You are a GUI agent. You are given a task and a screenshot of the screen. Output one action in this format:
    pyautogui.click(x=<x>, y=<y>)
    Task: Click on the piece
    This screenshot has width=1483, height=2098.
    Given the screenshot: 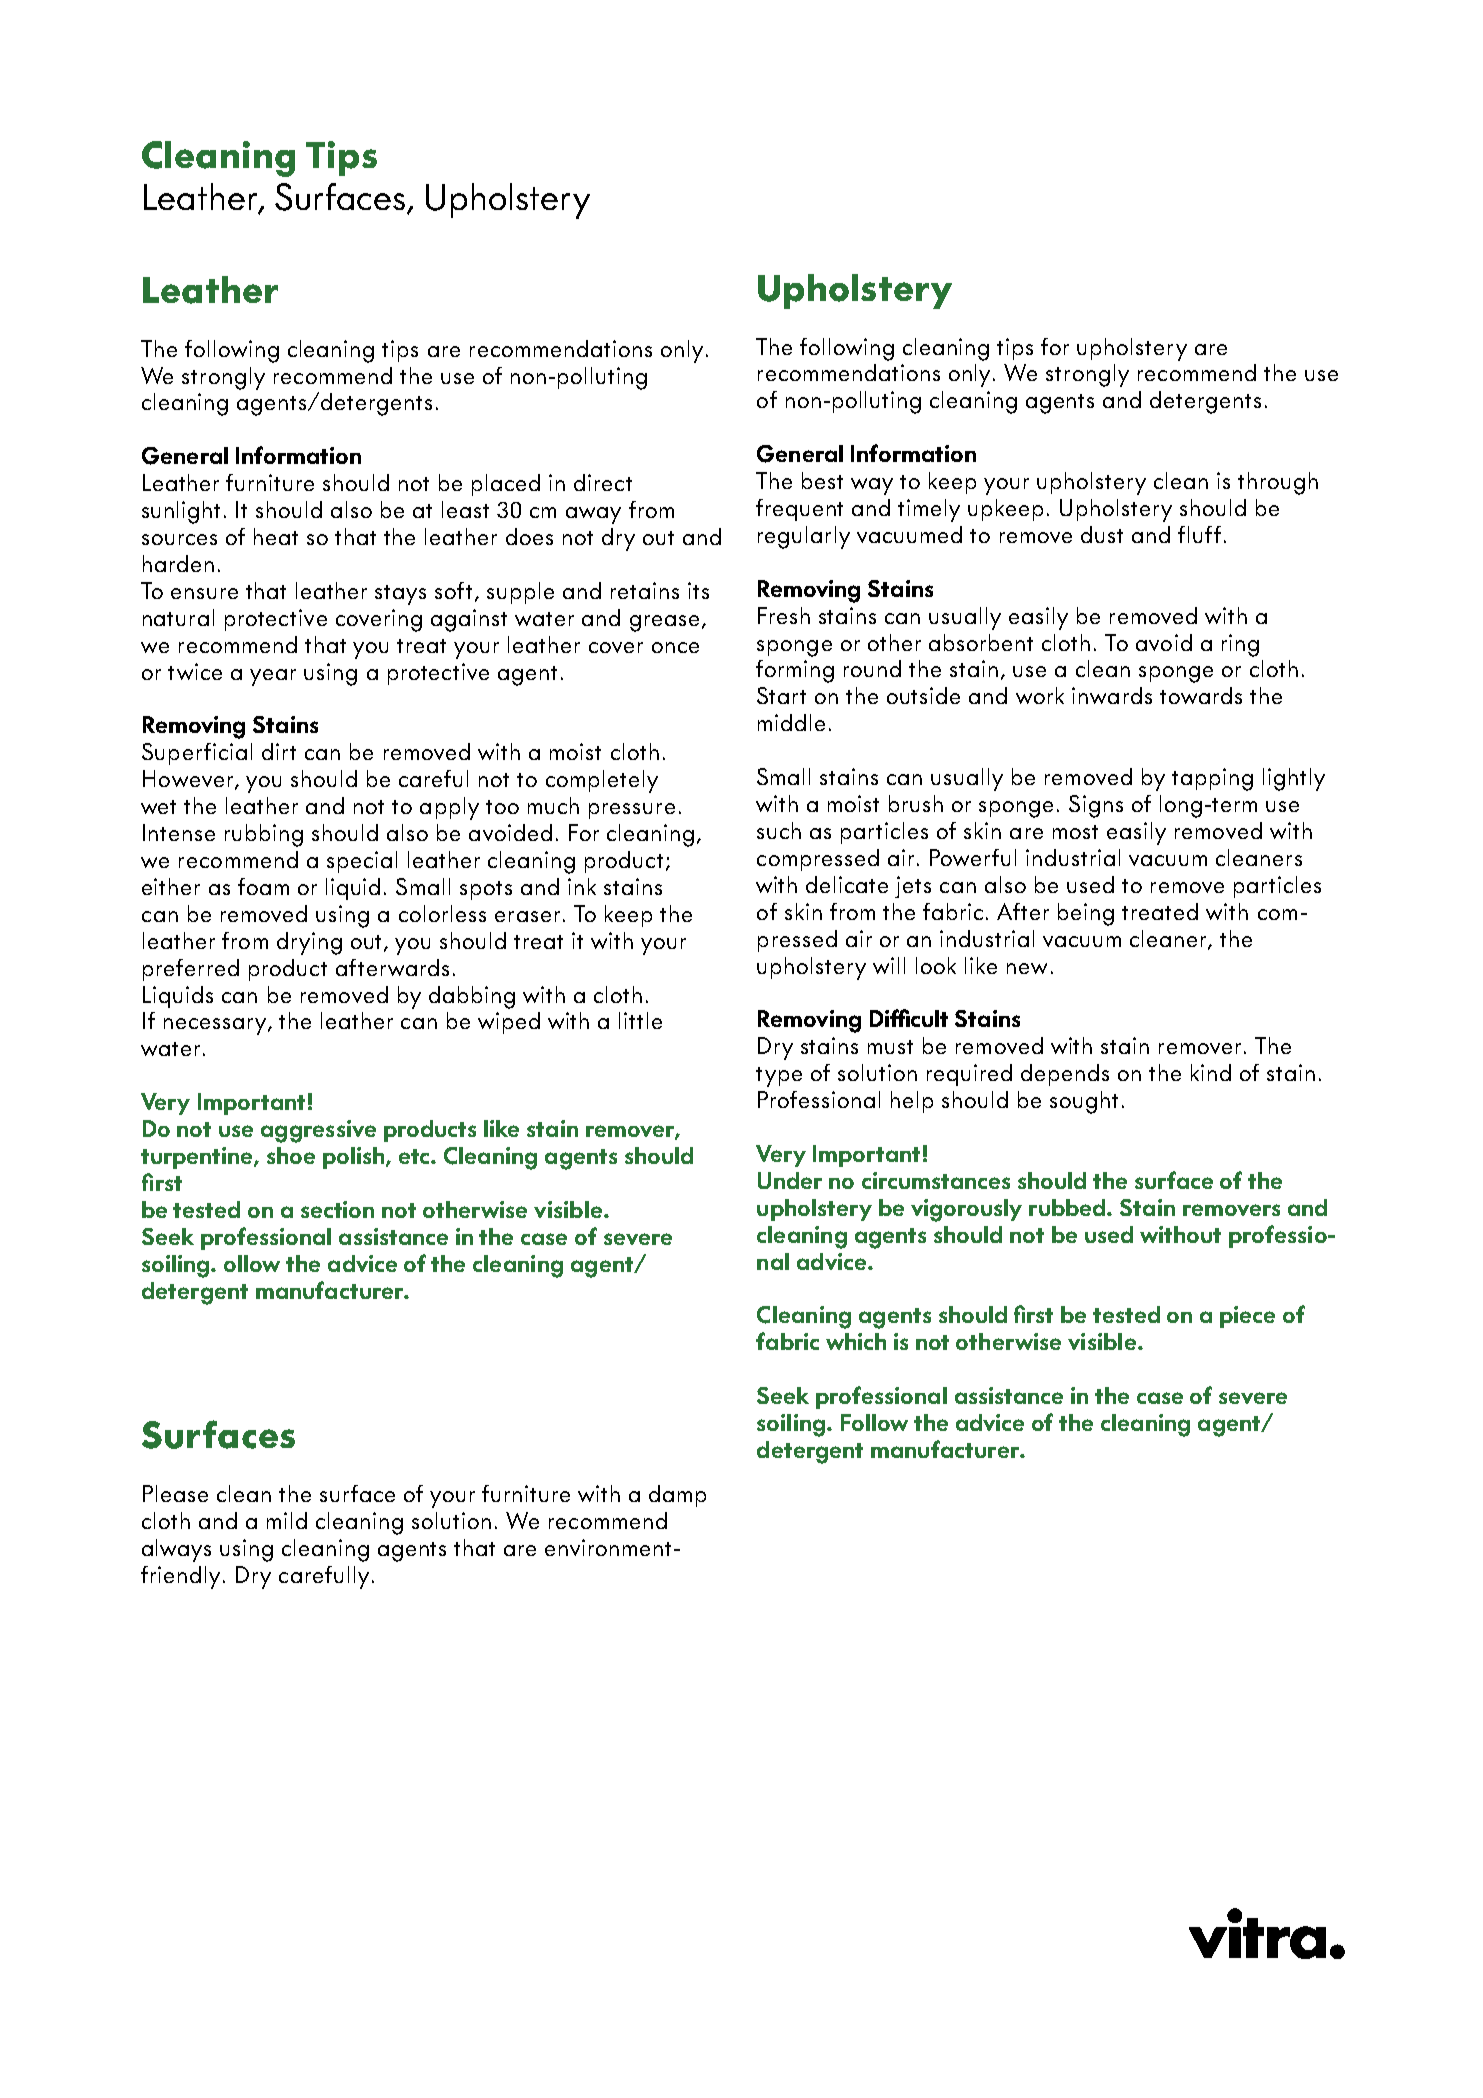 What is the action you would take?
    pyautogui.click(x=1247, y=1317)
